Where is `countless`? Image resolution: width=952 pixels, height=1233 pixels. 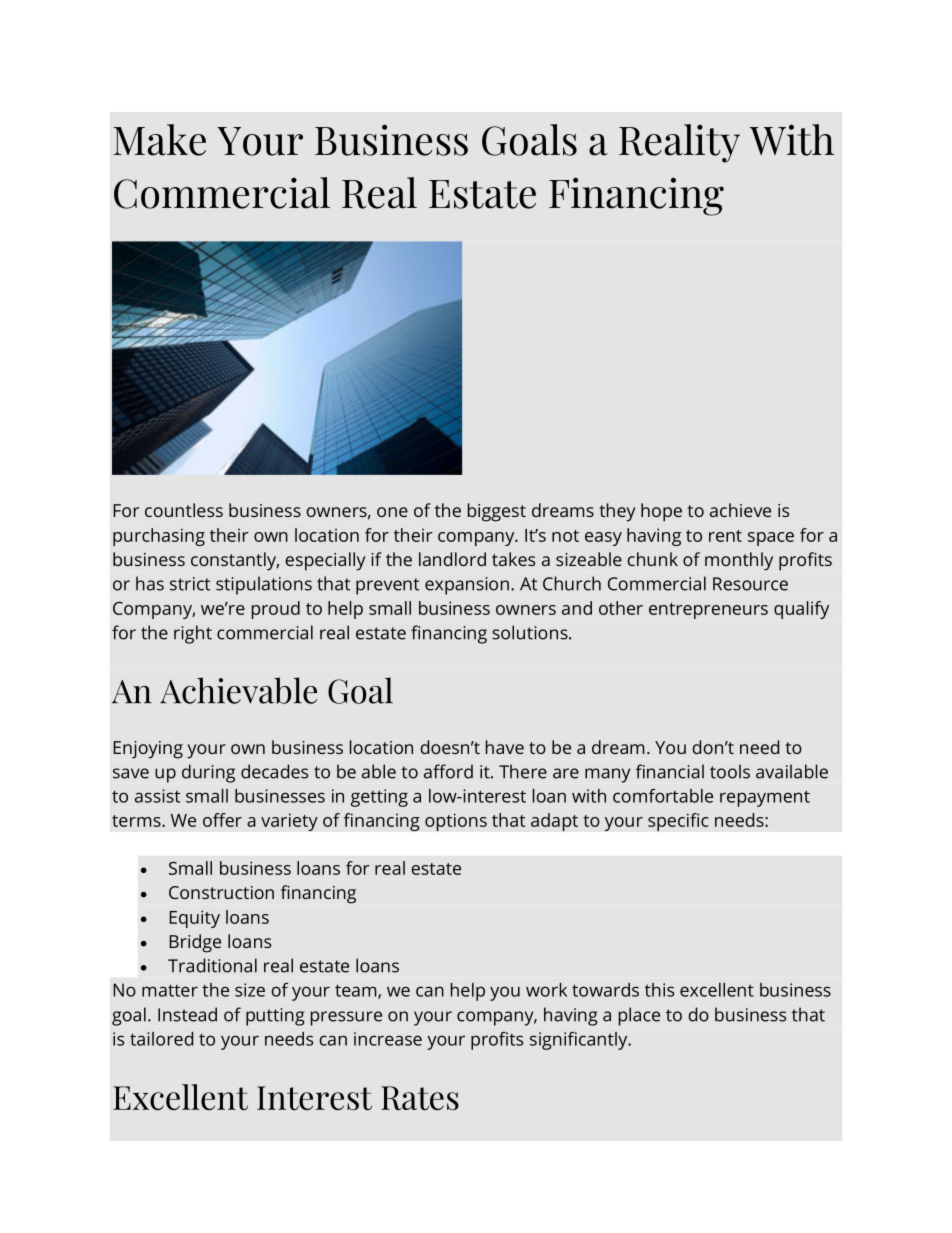
countless is located at coordinates (184, 510).
